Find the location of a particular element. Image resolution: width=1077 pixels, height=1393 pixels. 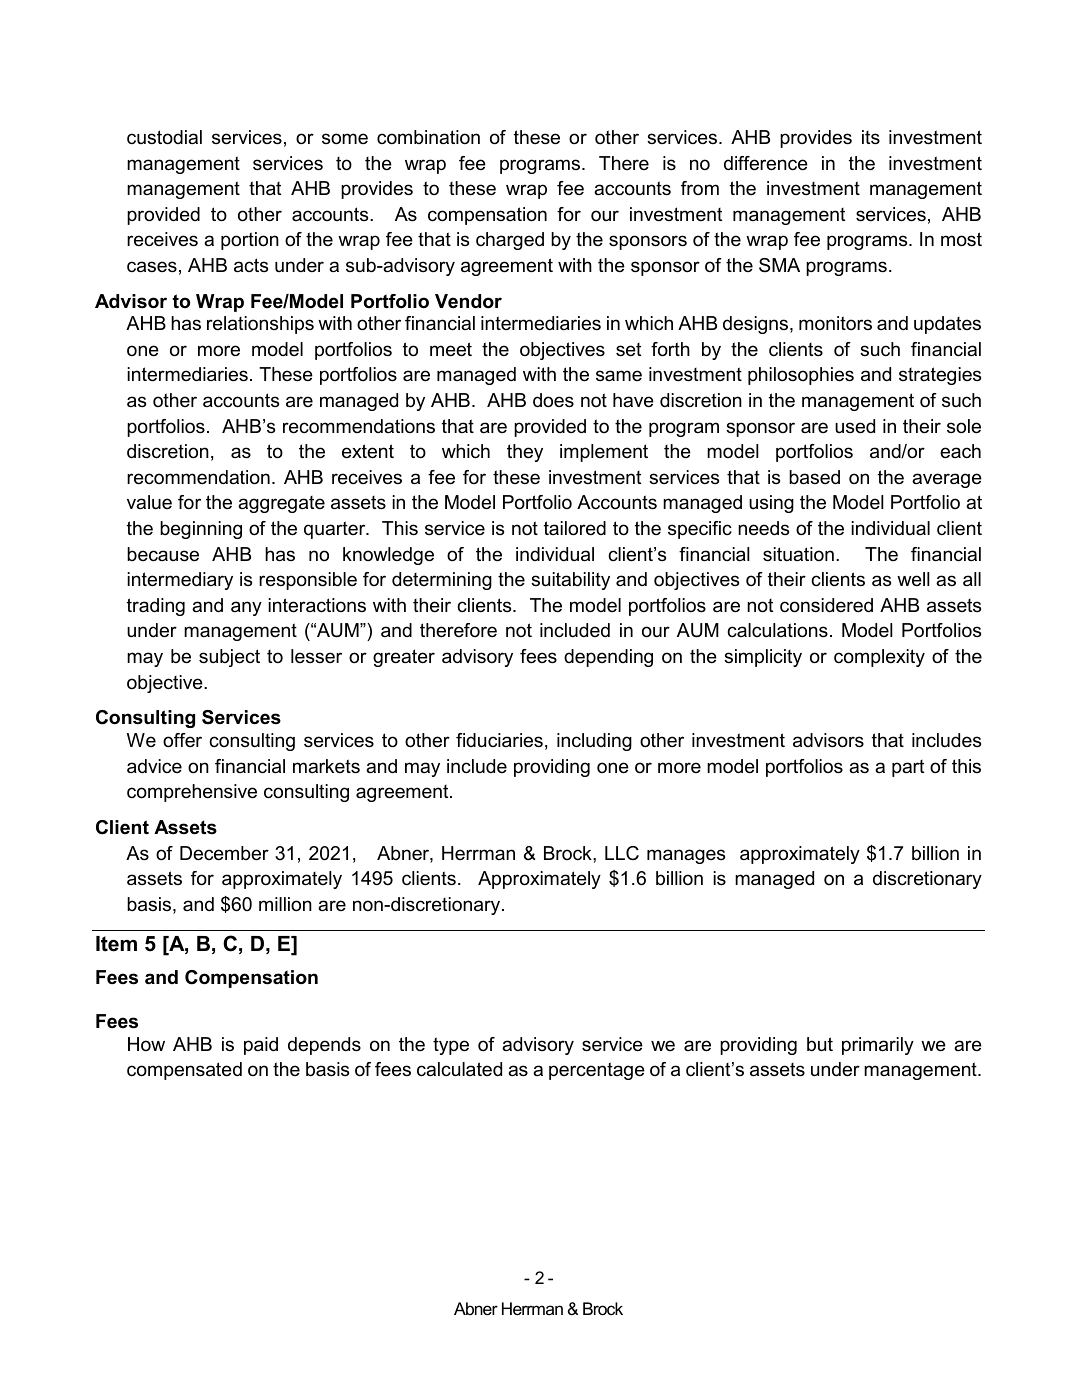

custodial is located at coordinates (164, 137).
